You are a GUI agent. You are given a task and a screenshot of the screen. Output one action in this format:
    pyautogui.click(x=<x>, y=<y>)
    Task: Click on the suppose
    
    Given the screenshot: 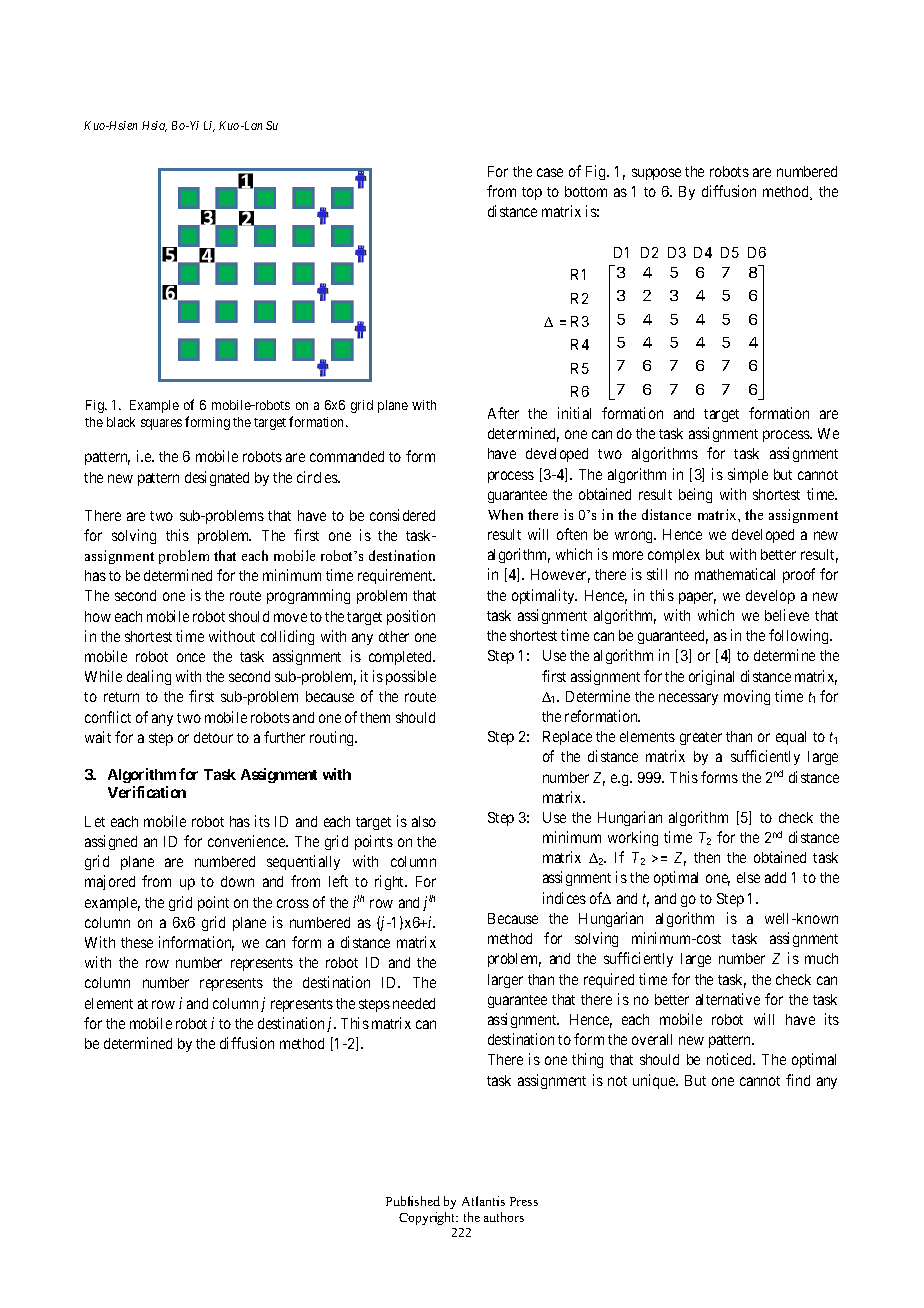 What is the action you would take?
    pyautogui.click(x=656, y=174)
